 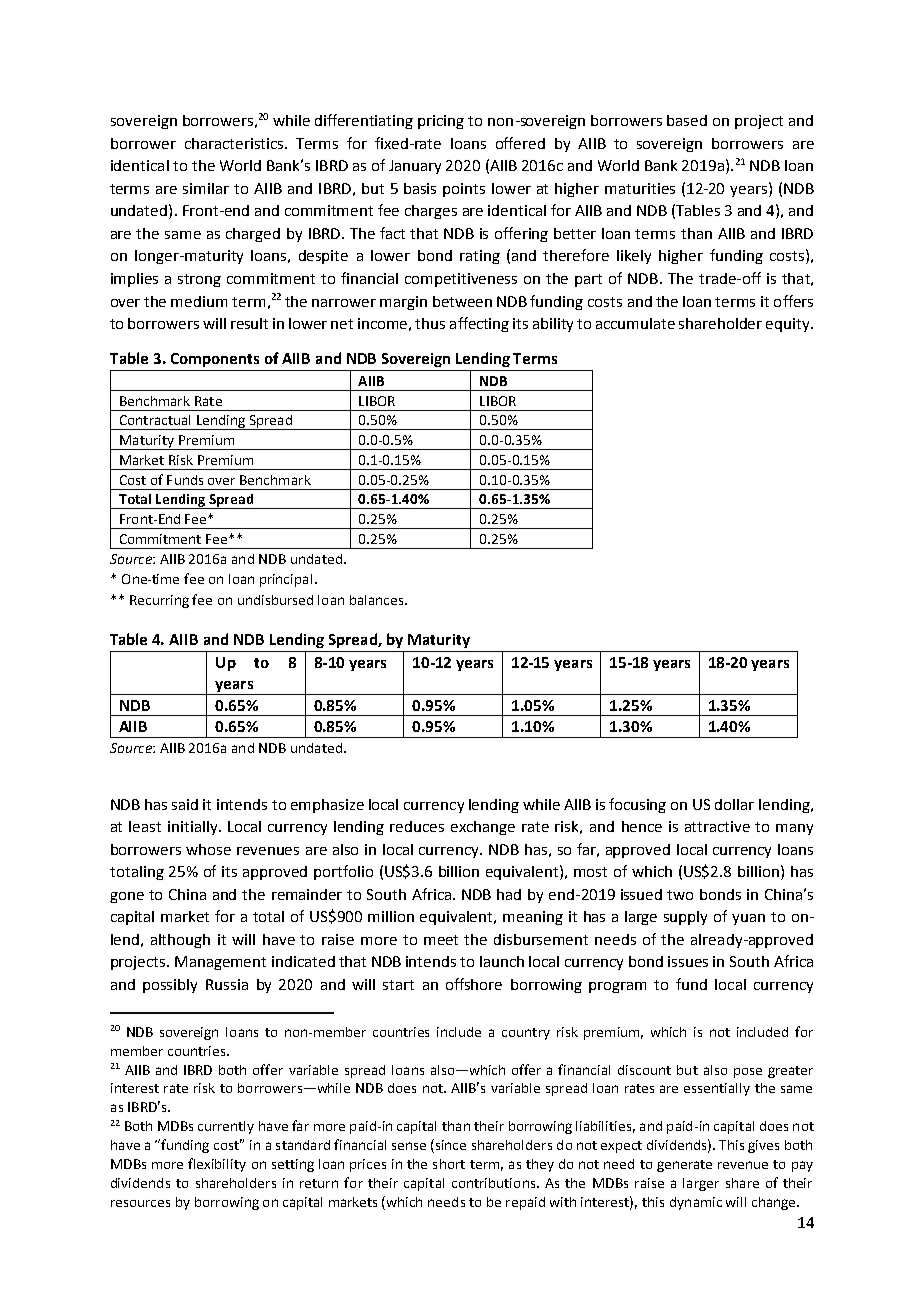 I want to click on meet, so click(x=441, y=940).
